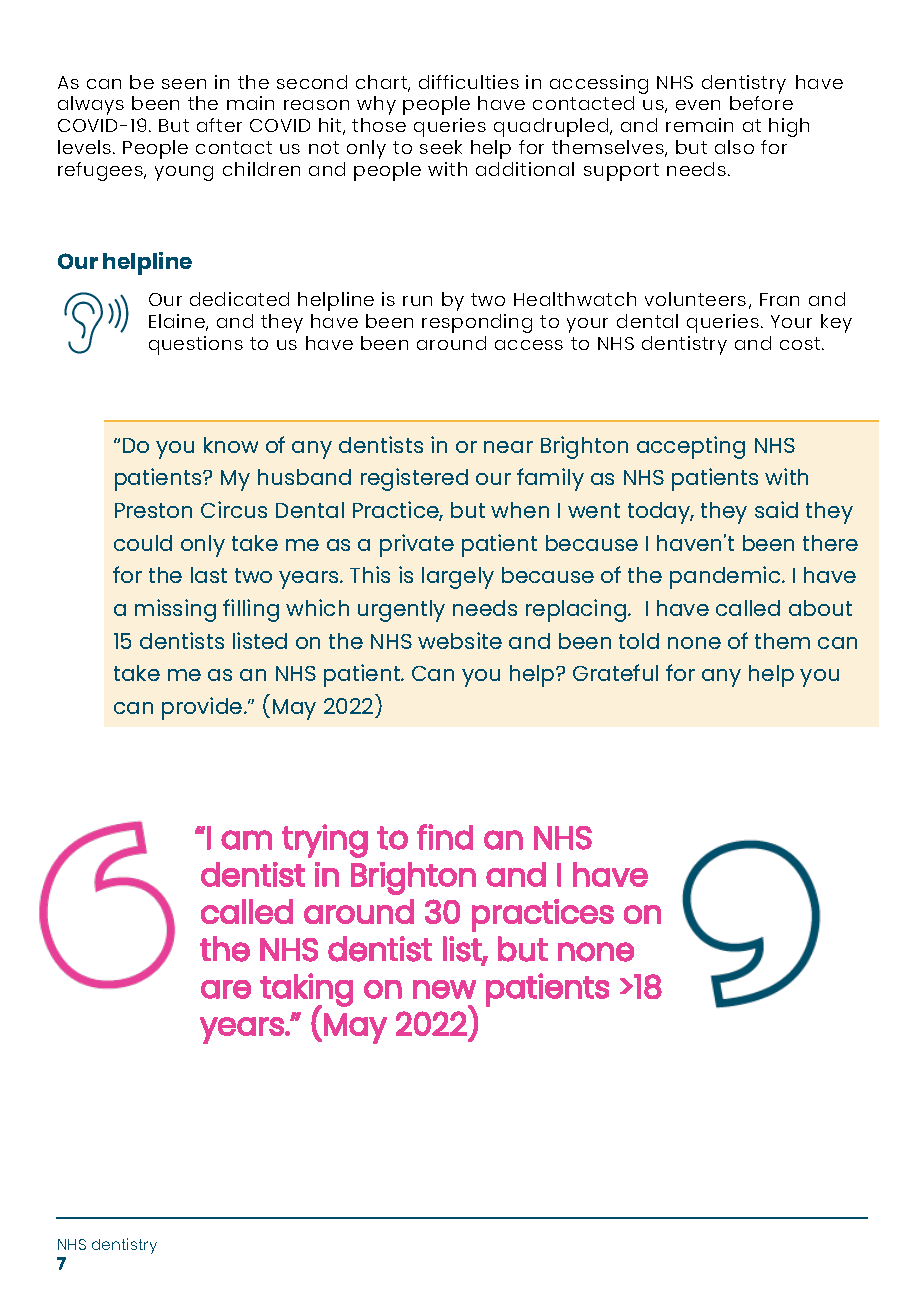 Image resolution: width=924 pixels, height=1308 pixels. I want to click on new, so click(444, 989).
